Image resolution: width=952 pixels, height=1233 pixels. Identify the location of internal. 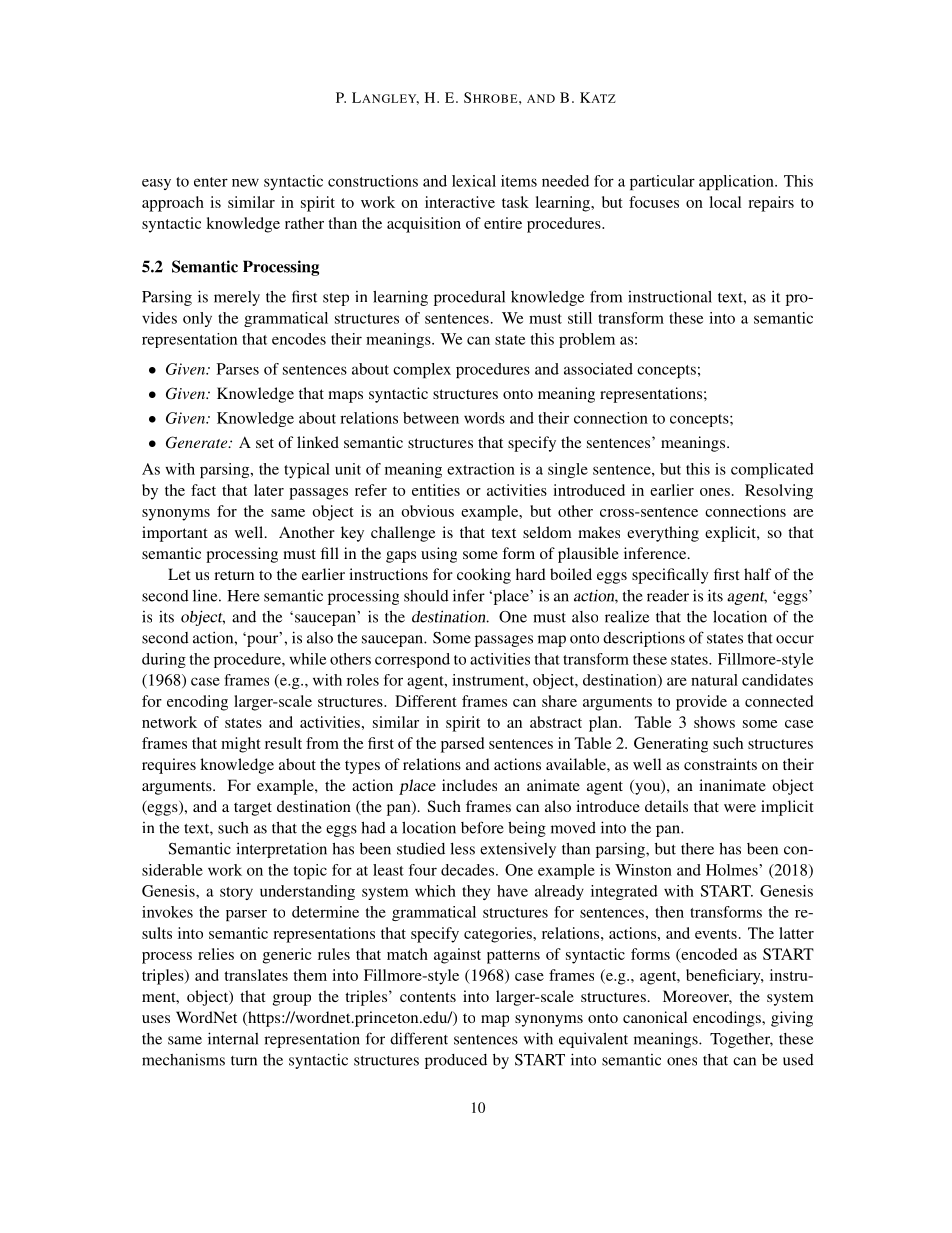
(233, 1038).
